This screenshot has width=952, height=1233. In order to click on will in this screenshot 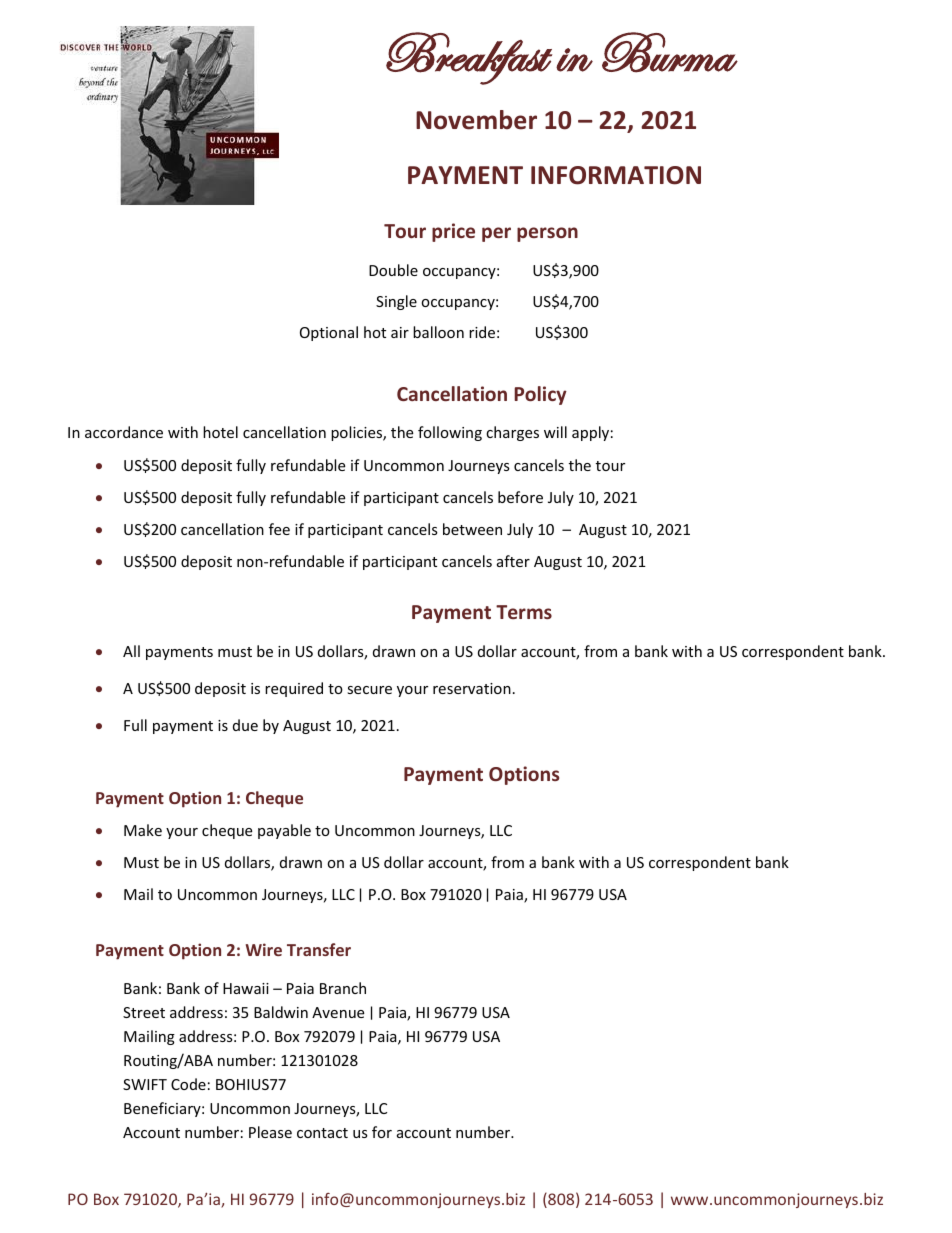, I will do `click(555, 432)`.
